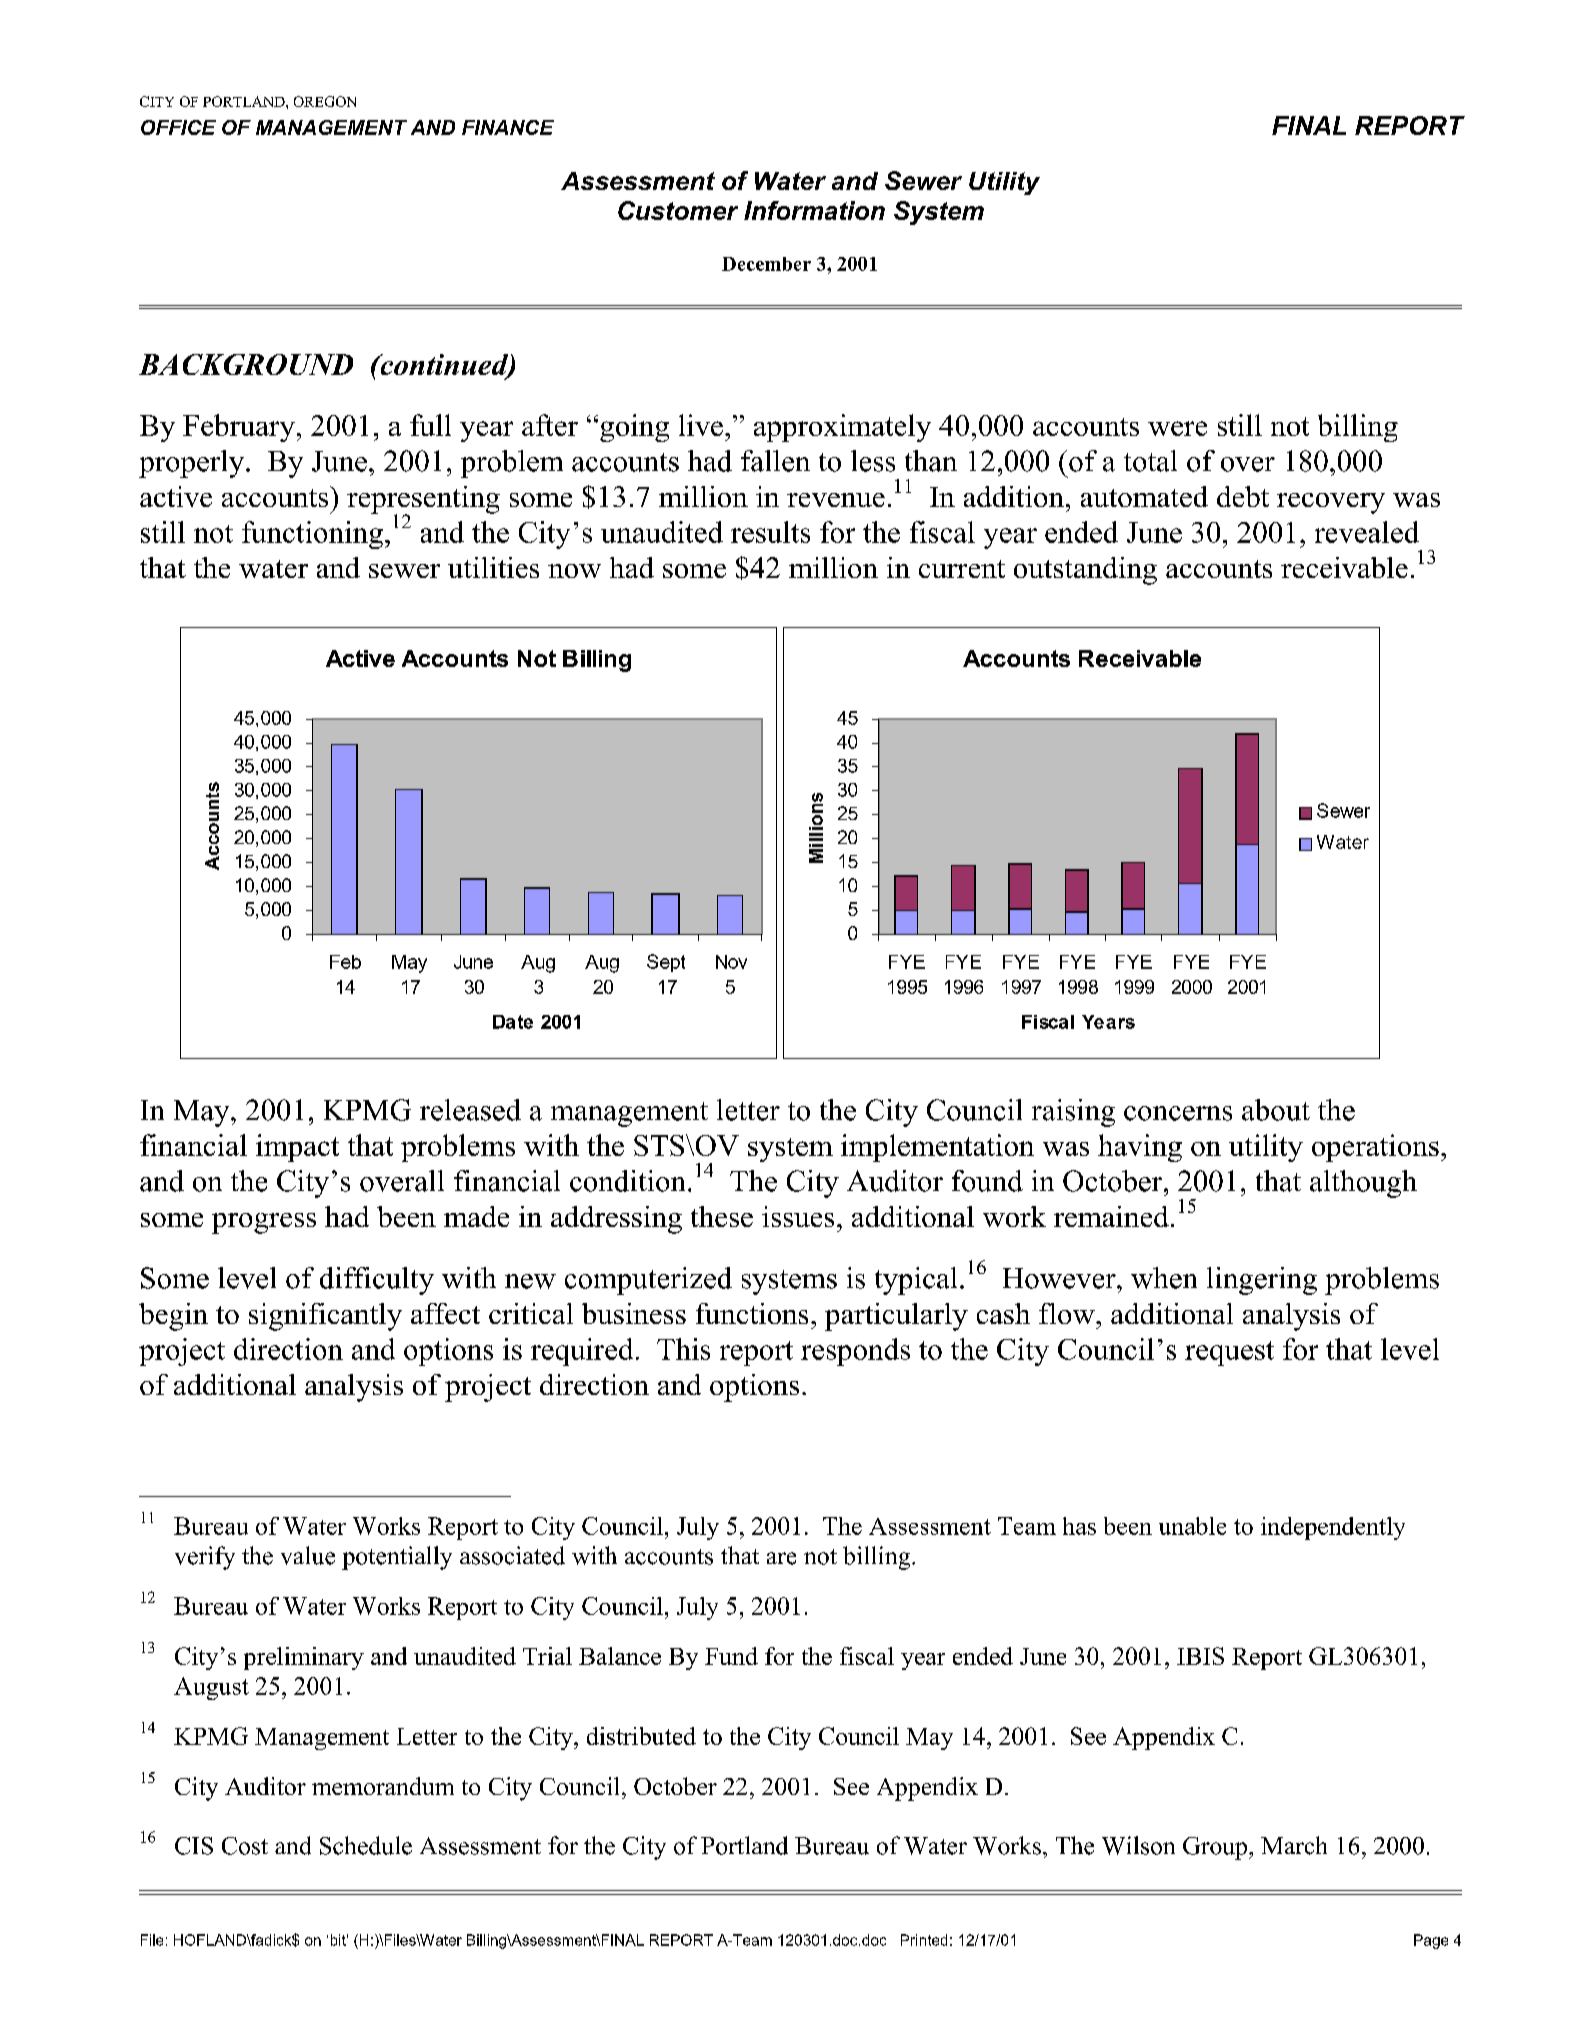 This page has height=2042, width=1578. I want to click on OREGON, so click(325, 101).
